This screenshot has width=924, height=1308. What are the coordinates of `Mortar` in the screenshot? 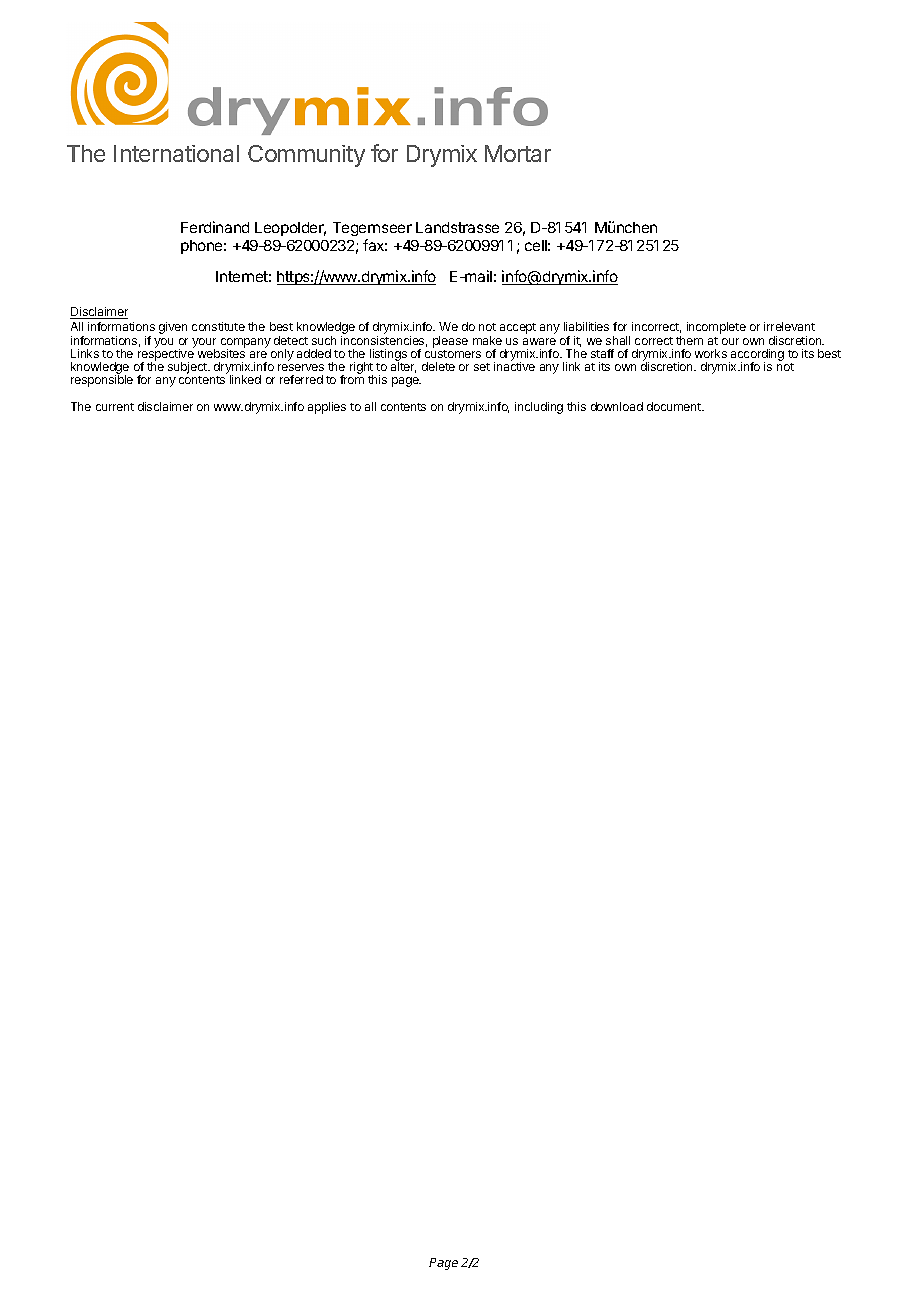 It's located at (518, 153).
